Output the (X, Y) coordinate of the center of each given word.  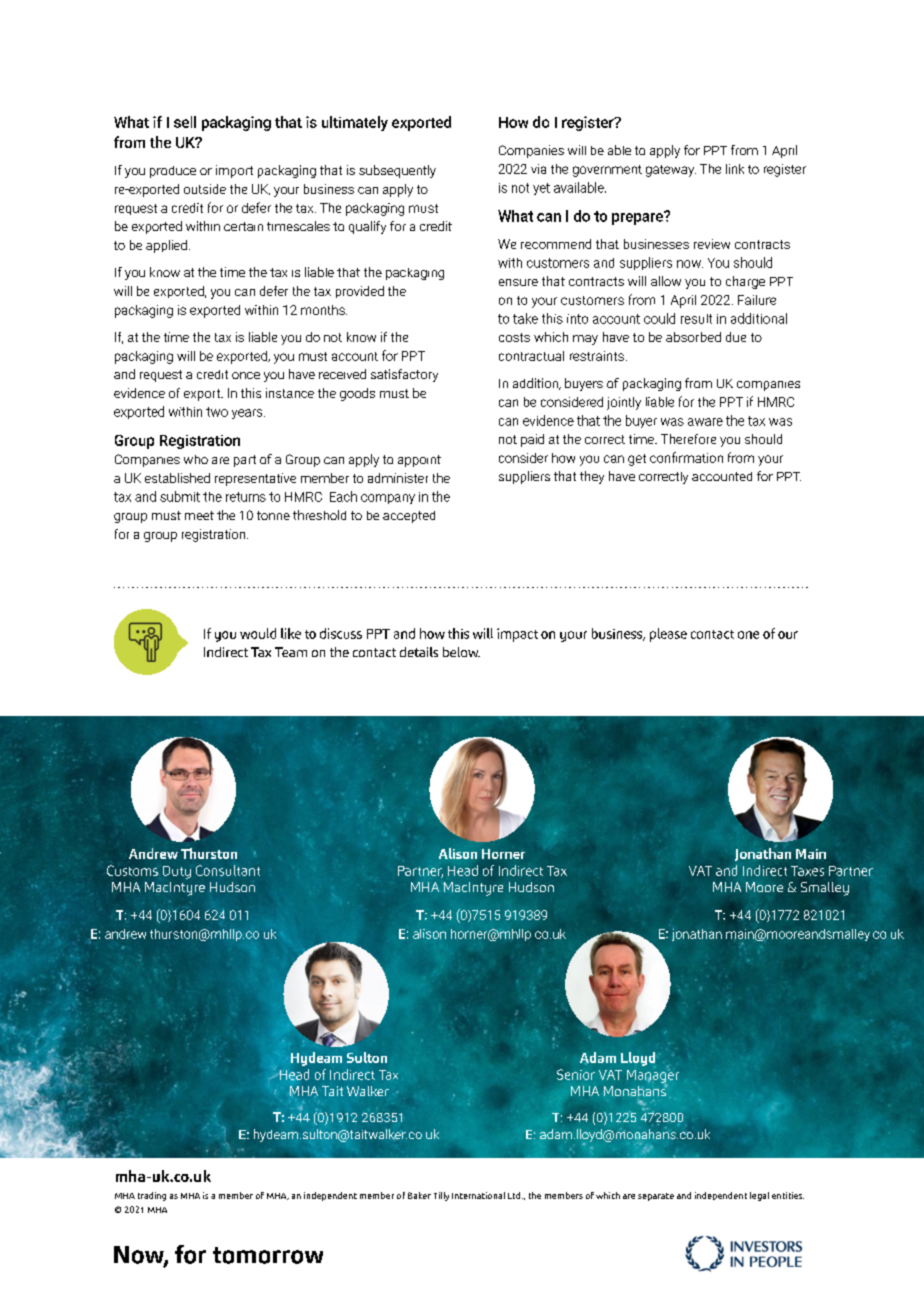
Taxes (807, 871)
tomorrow (268, 1255)
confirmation (686, 457)
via (538, 169)
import (234, 171)
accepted (409, 517)
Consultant (228, 870)
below (461, 652)
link (735, 169)
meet (199, 515)
